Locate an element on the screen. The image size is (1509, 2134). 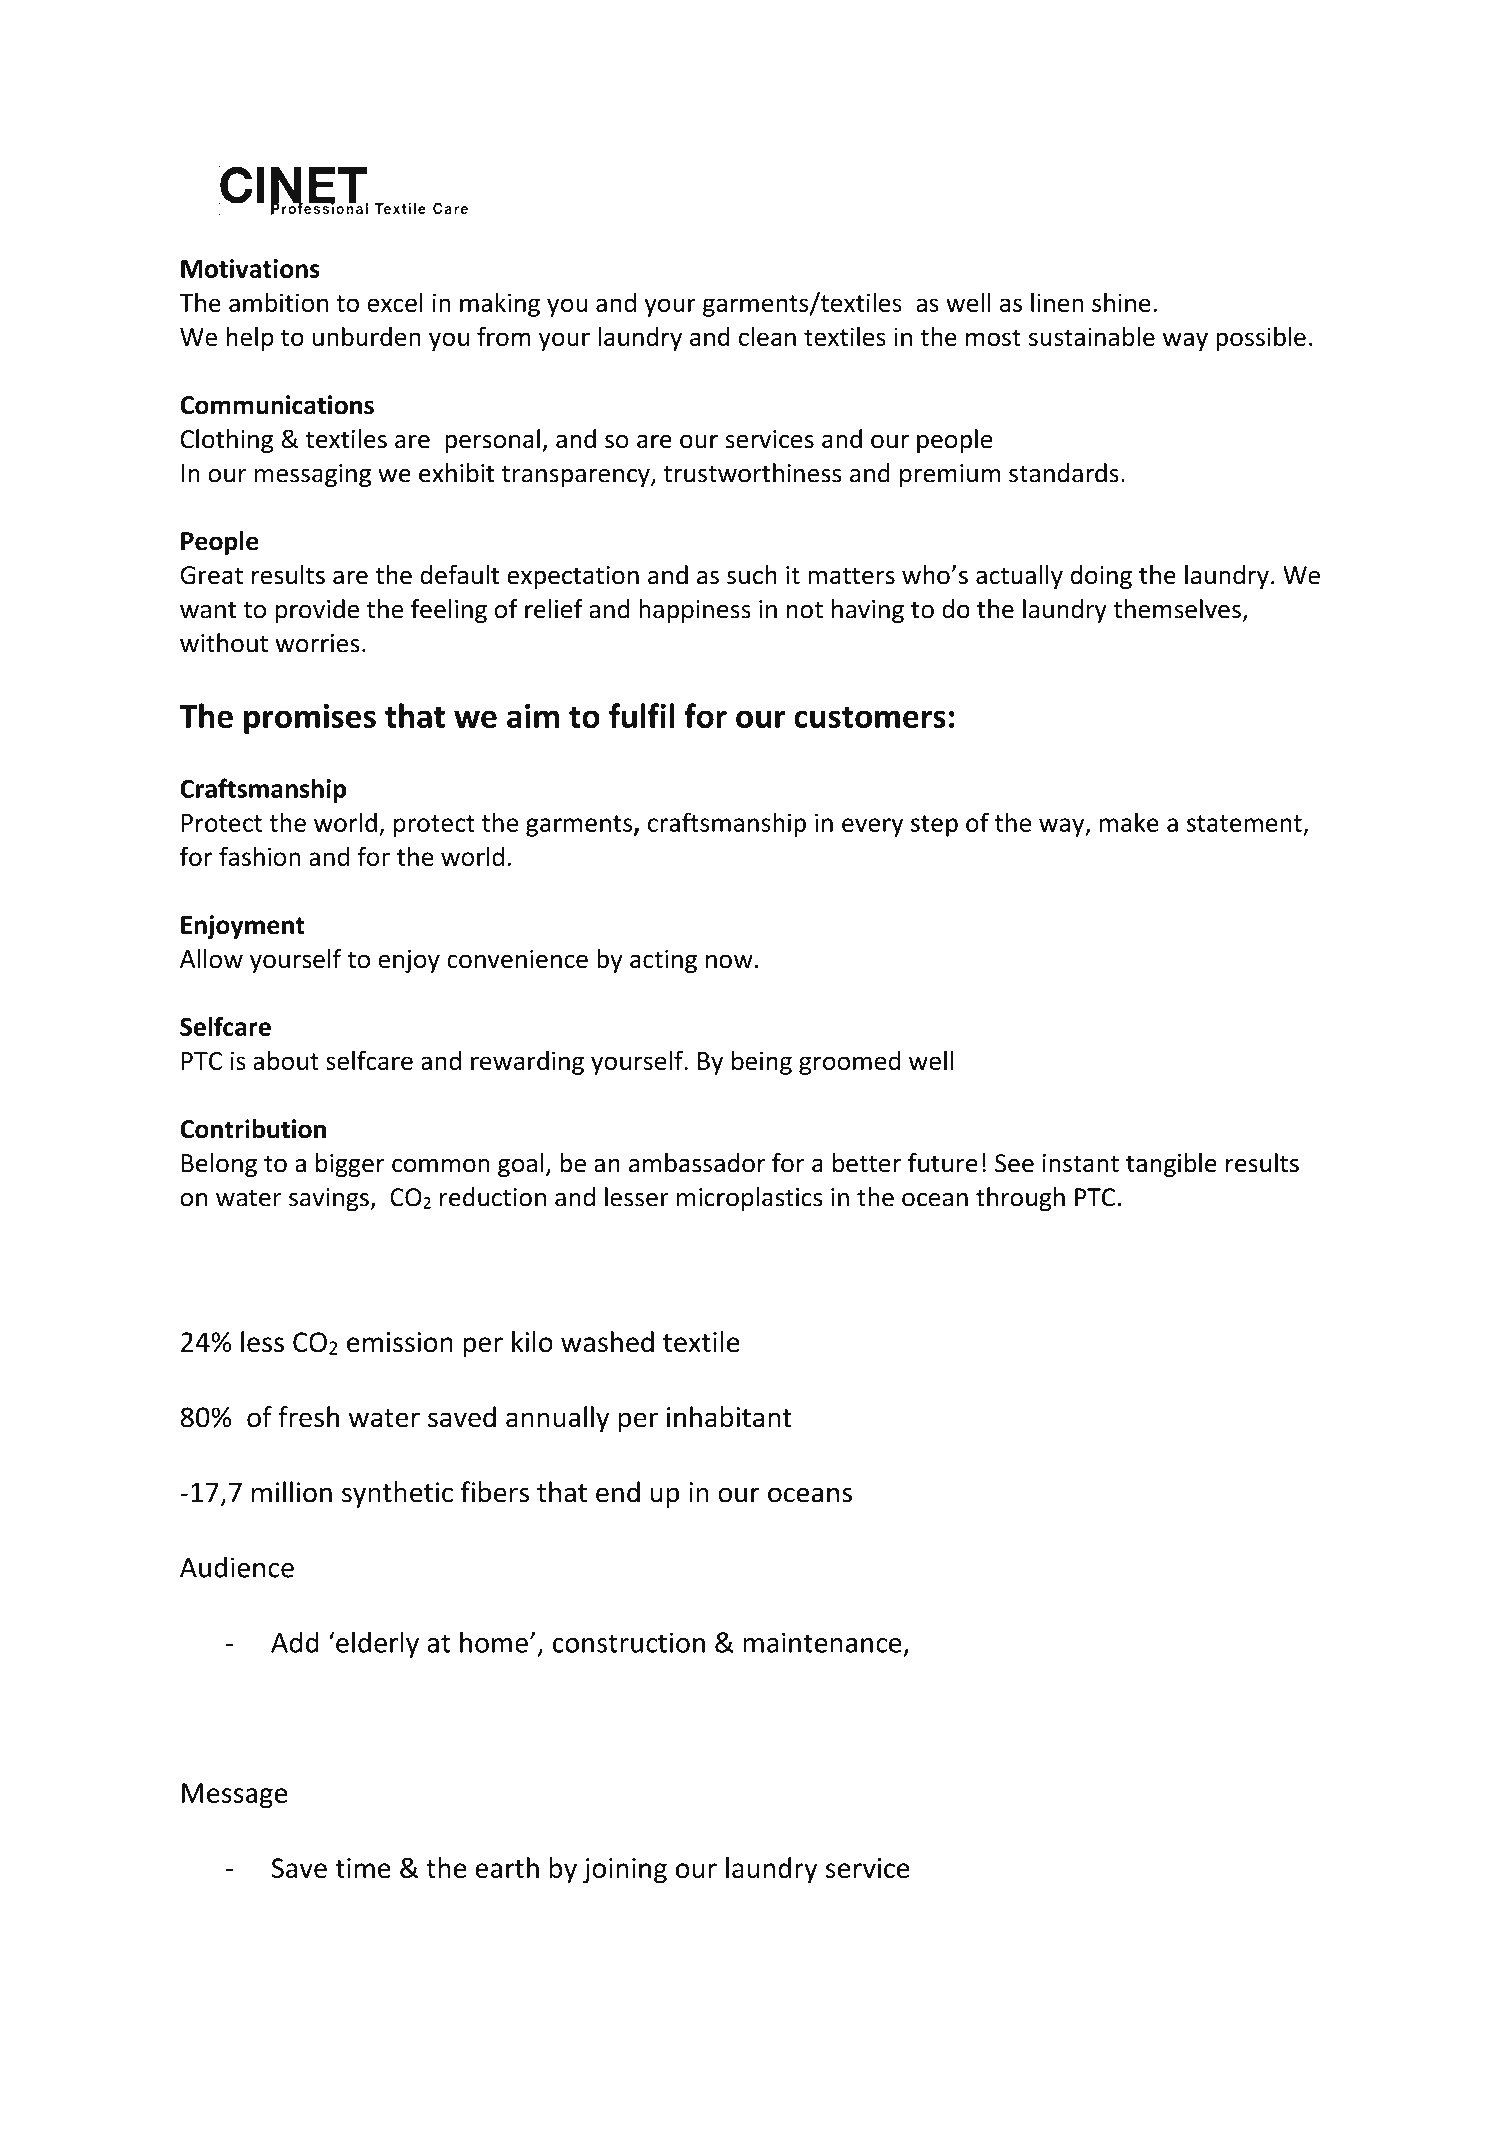
joining is located at coordinates (625, 1871).
